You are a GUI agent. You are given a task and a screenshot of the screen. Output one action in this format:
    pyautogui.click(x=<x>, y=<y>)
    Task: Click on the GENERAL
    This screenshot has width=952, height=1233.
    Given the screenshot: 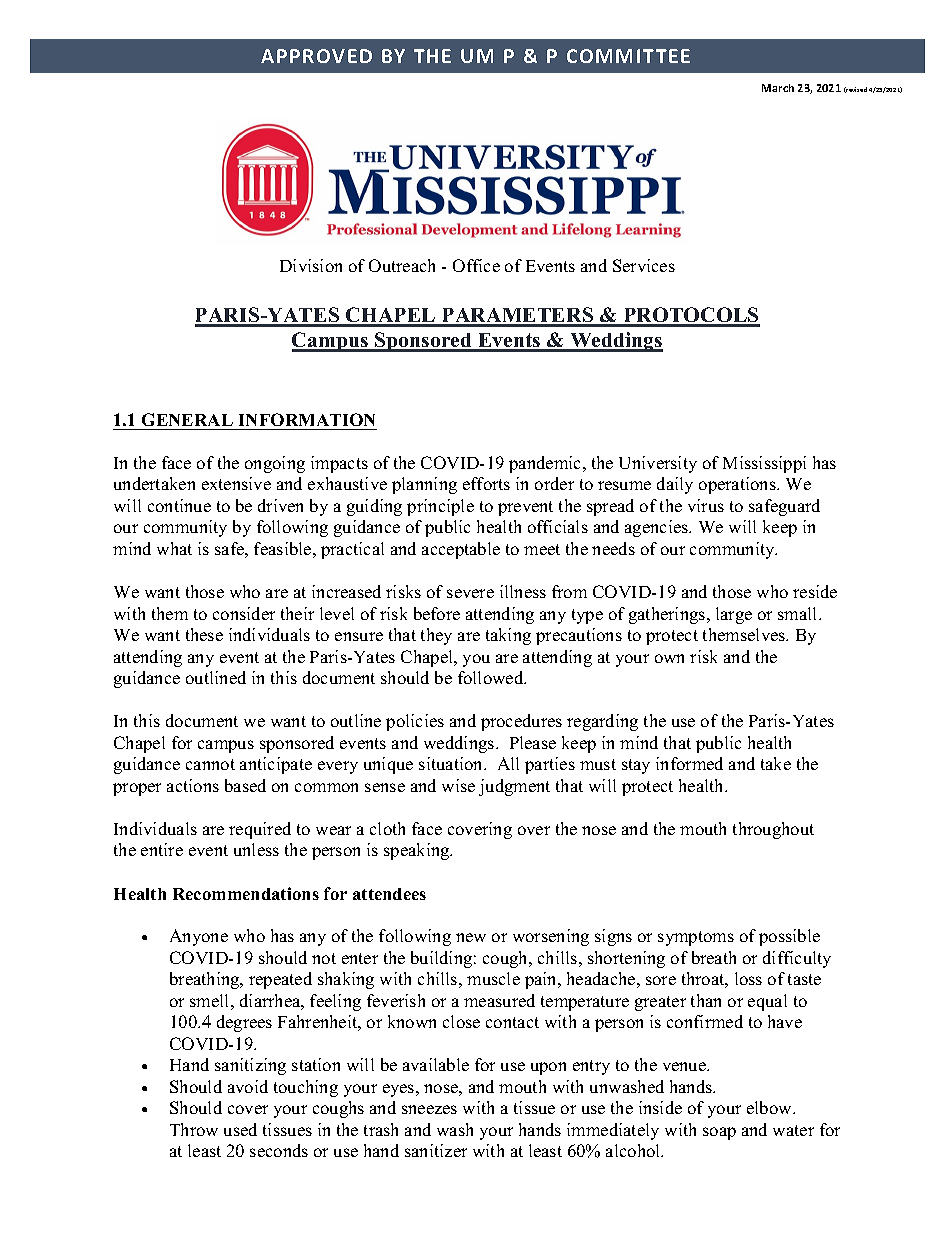 What is the action you would take?
    pyautogui.click(x=187, y=419)
